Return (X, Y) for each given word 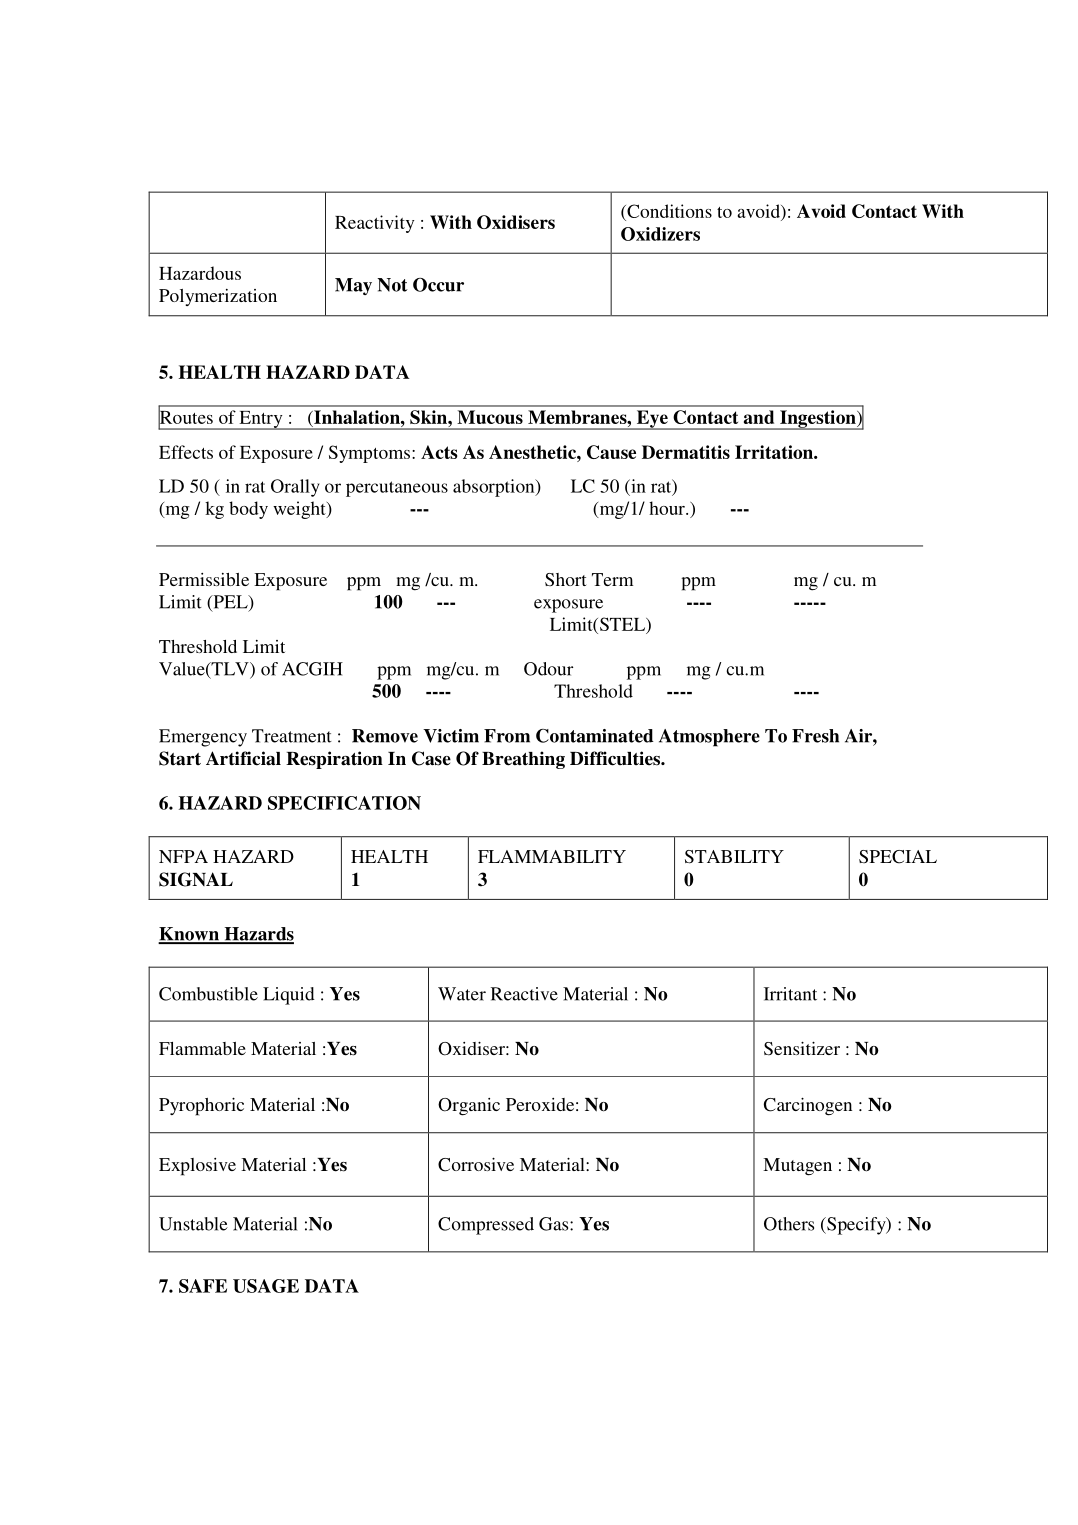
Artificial (243, 758)
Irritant (790, 994)
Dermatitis (686, 452)
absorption (495, 488)
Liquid (289, 996)
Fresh (815, 736)
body (248, 510)
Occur (438, 285)
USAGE (266, 1286)
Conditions (668, 211)
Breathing (523, 760)
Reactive (524, 994)
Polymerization (218, 297)
